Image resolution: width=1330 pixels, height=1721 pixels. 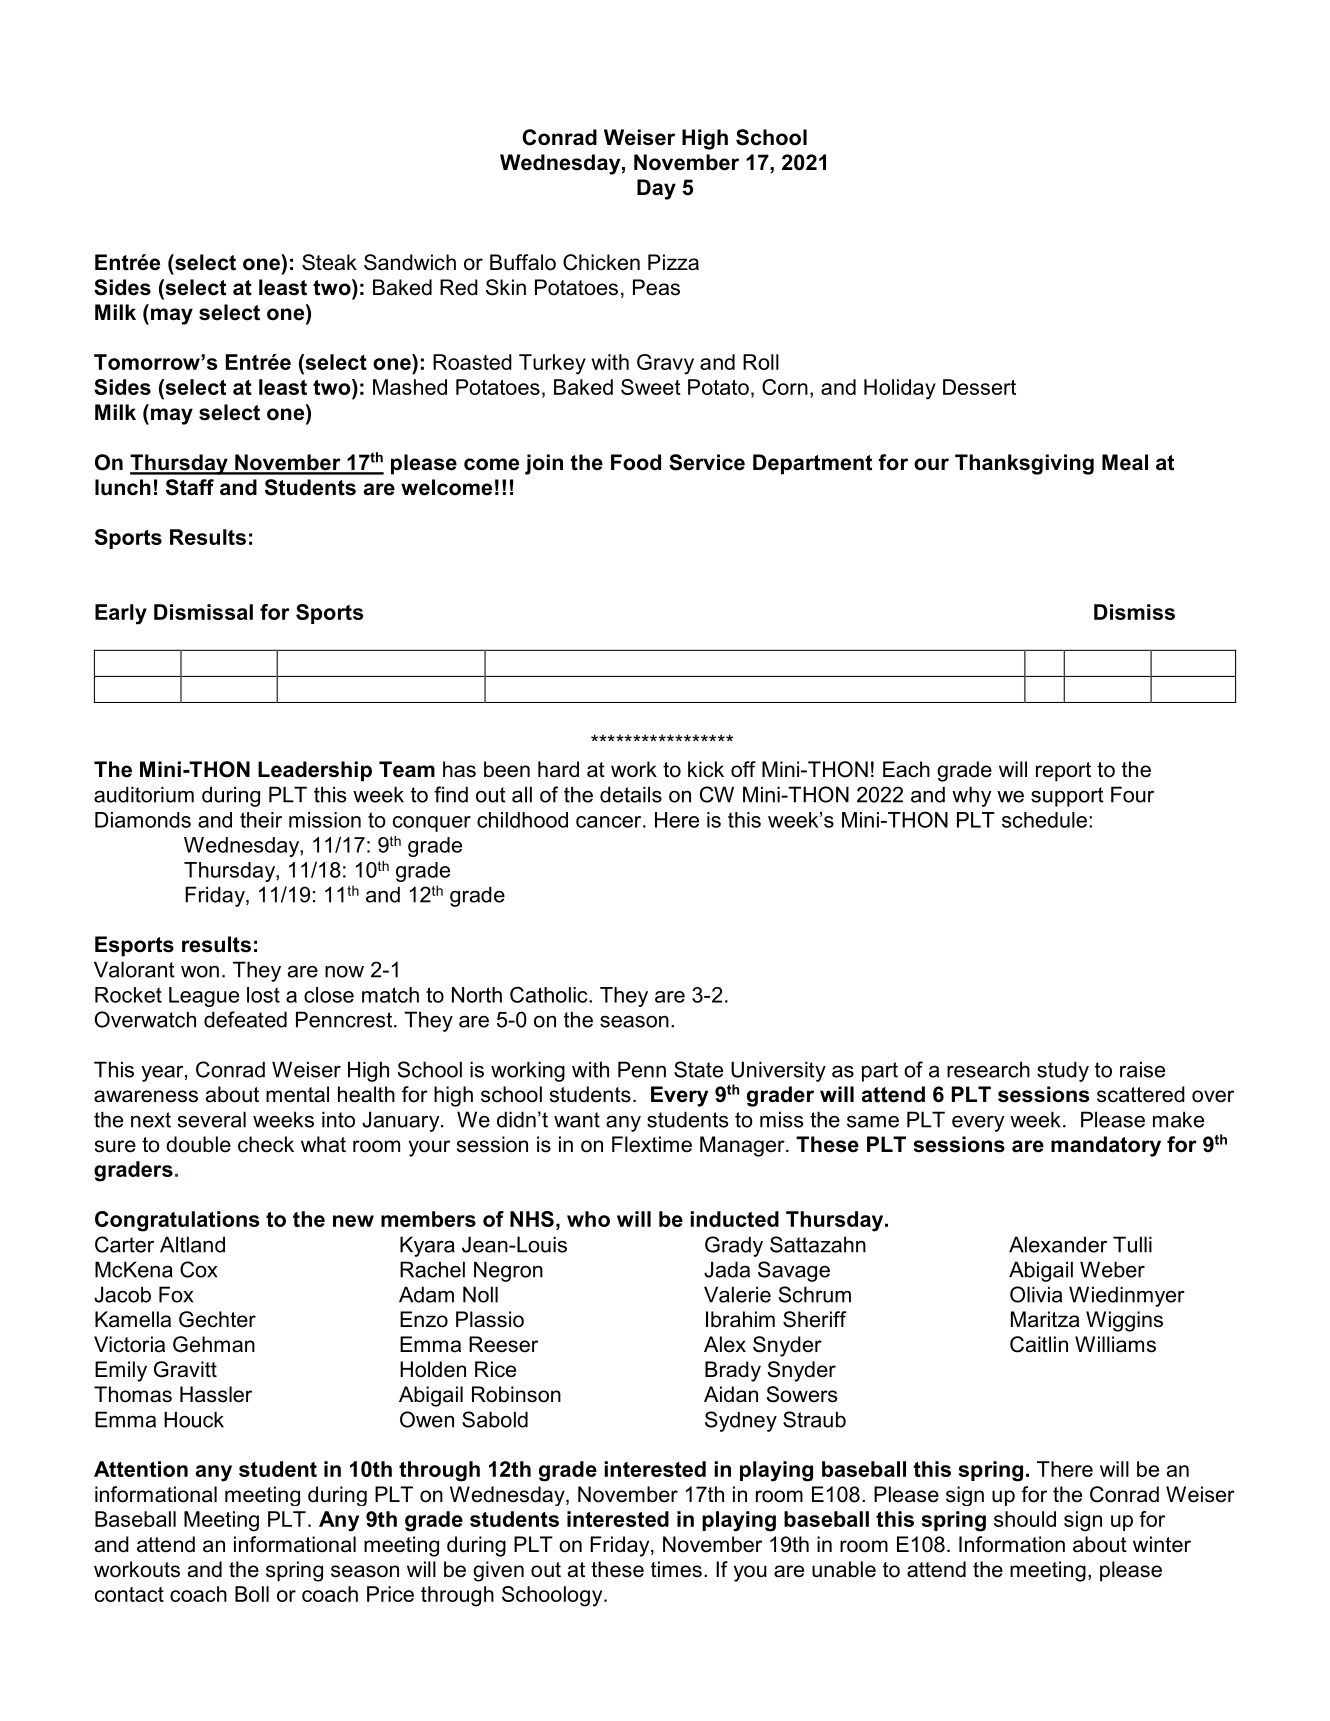 I want to click on Peas, so click(x=656, y=287).
